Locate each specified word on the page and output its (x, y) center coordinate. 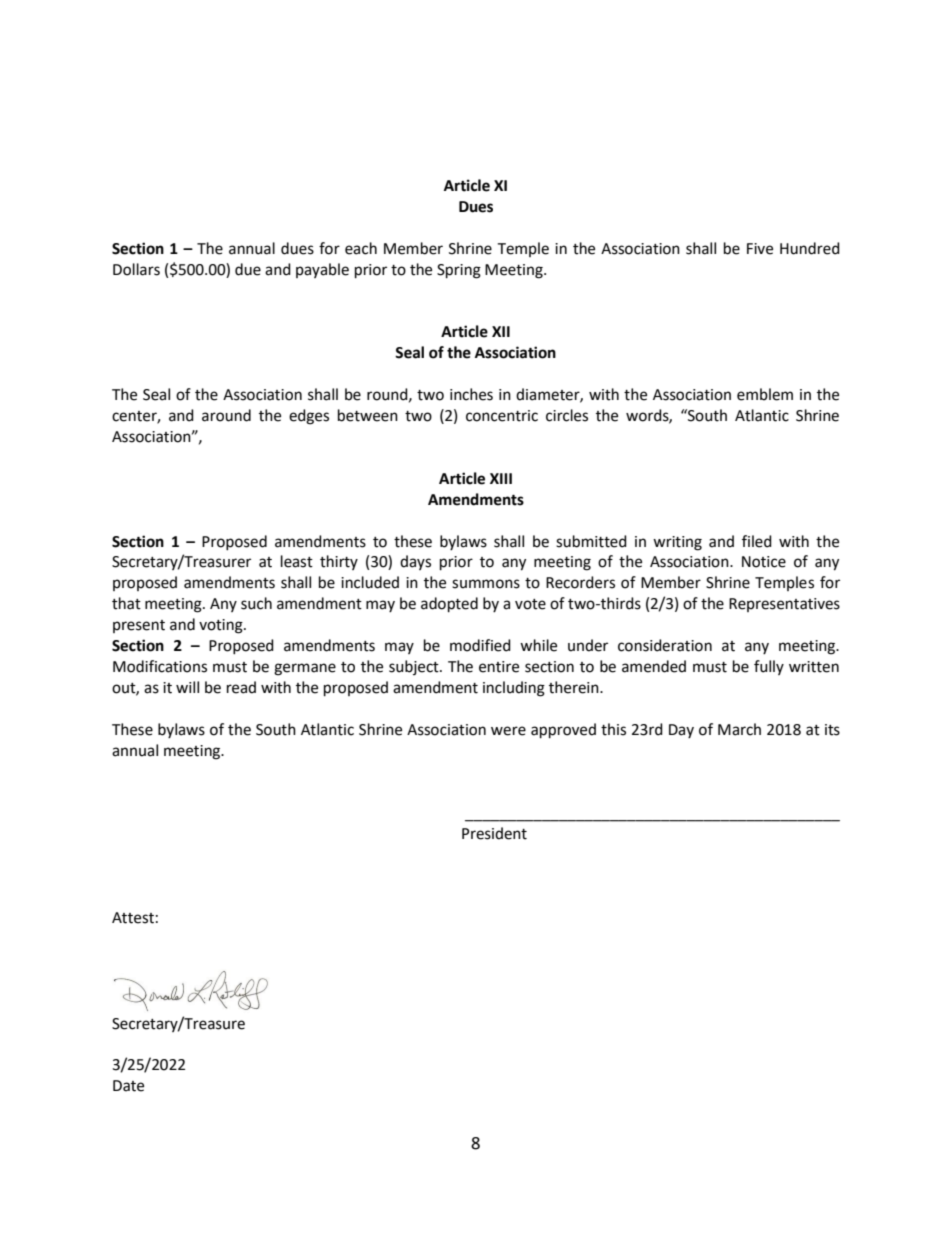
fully (769, 667)
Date (128, 1086)
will (187, 687)
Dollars (136, 269)
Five (760, 249)
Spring (459, 271)
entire (499, 667)
